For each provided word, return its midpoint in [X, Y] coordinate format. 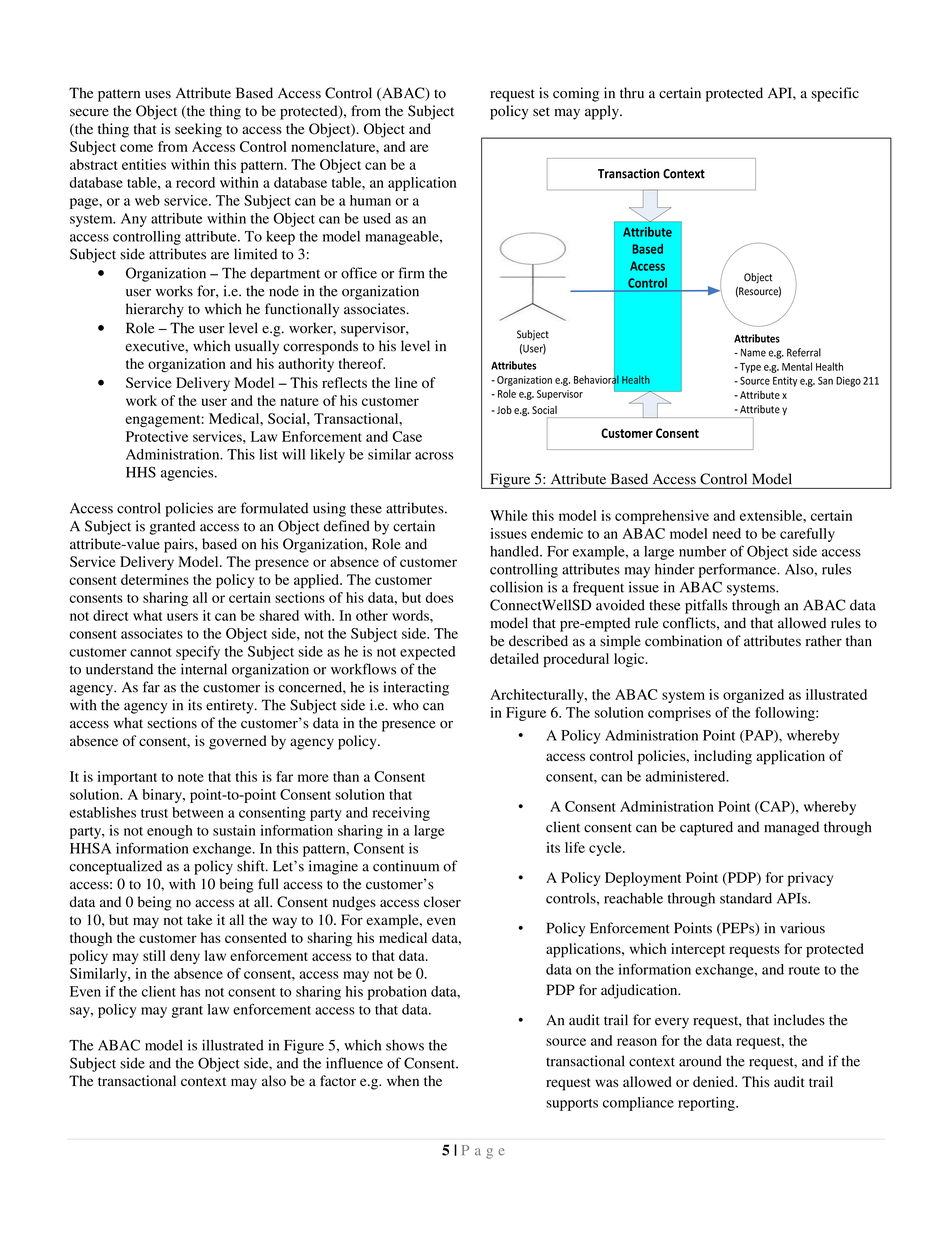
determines [155, 579]
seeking [198, 130]
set [541, 112]
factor [338, 1081]
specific [835, 94]
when [403, 1080]
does [439, 597]
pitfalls [706, 606]
